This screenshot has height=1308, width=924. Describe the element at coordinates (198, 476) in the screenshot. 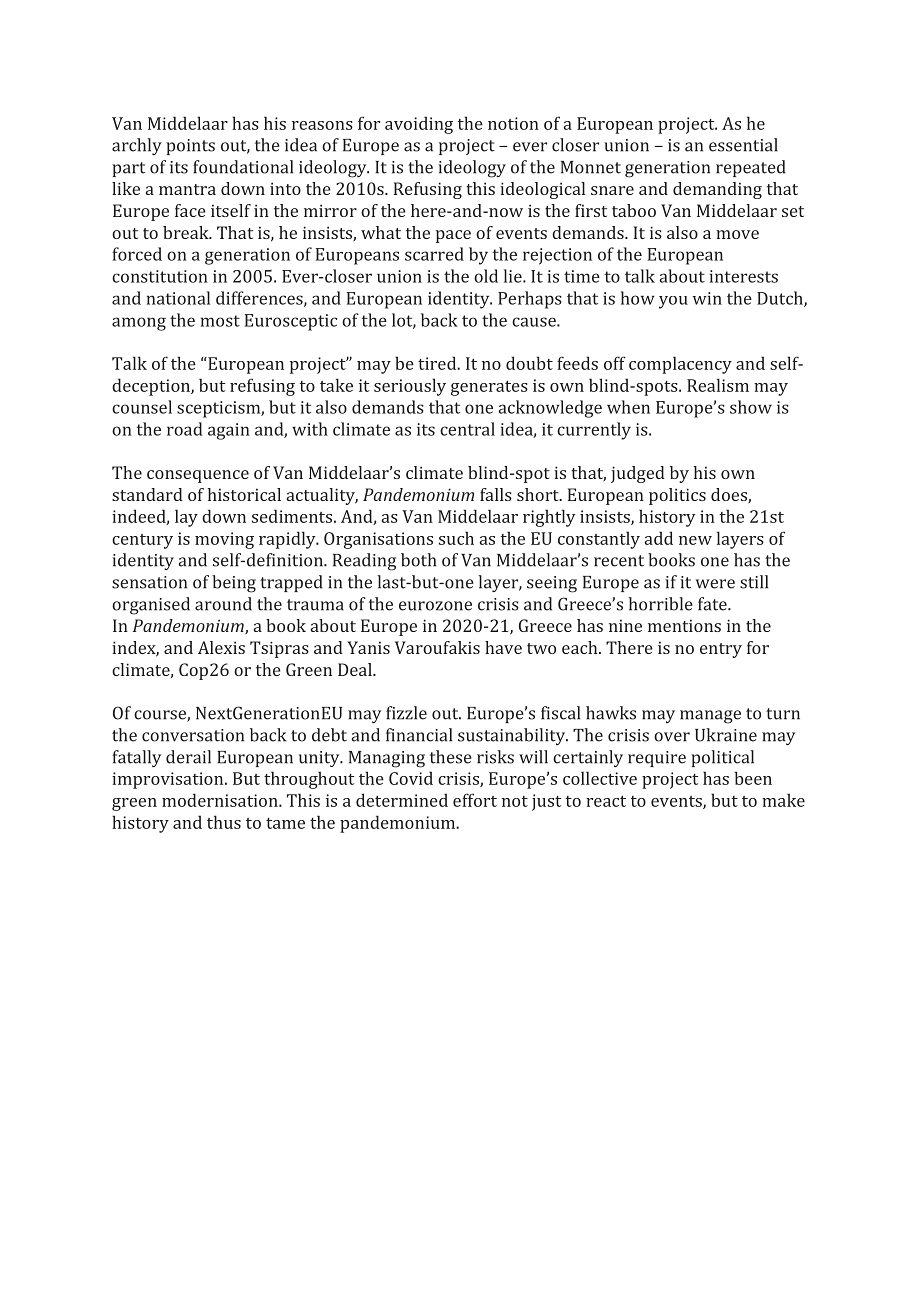

I see `consequence` at that location.
